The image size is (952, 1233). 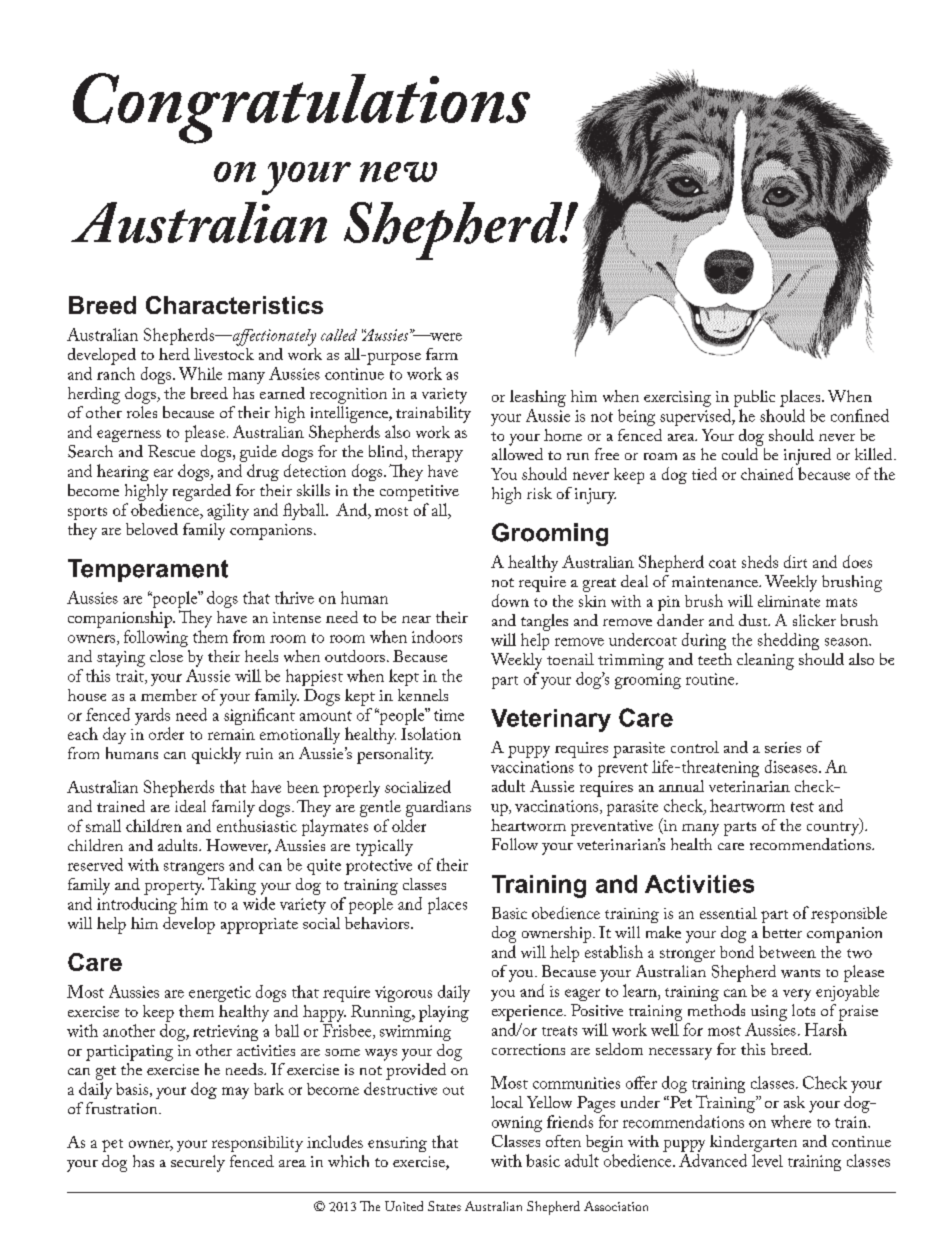 What do you see at coordinates (166, 656) in the document?
I see `close` at bounding box center [166, 656].
